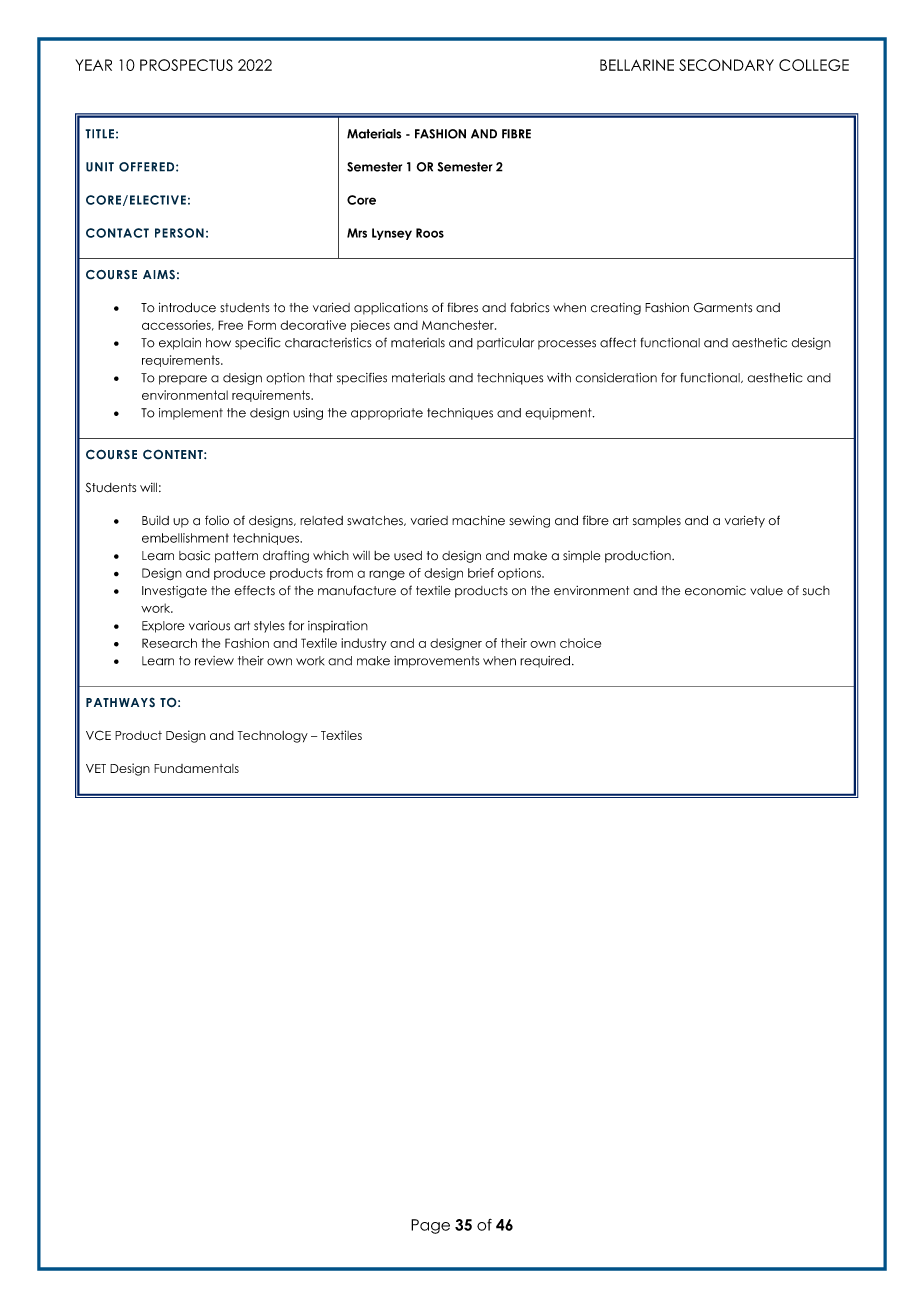 Image resolution: width=924 pixels, height=1308 pixels. Describe the element at coordinates (169, 643) in the image. I see `Research` at that location.
